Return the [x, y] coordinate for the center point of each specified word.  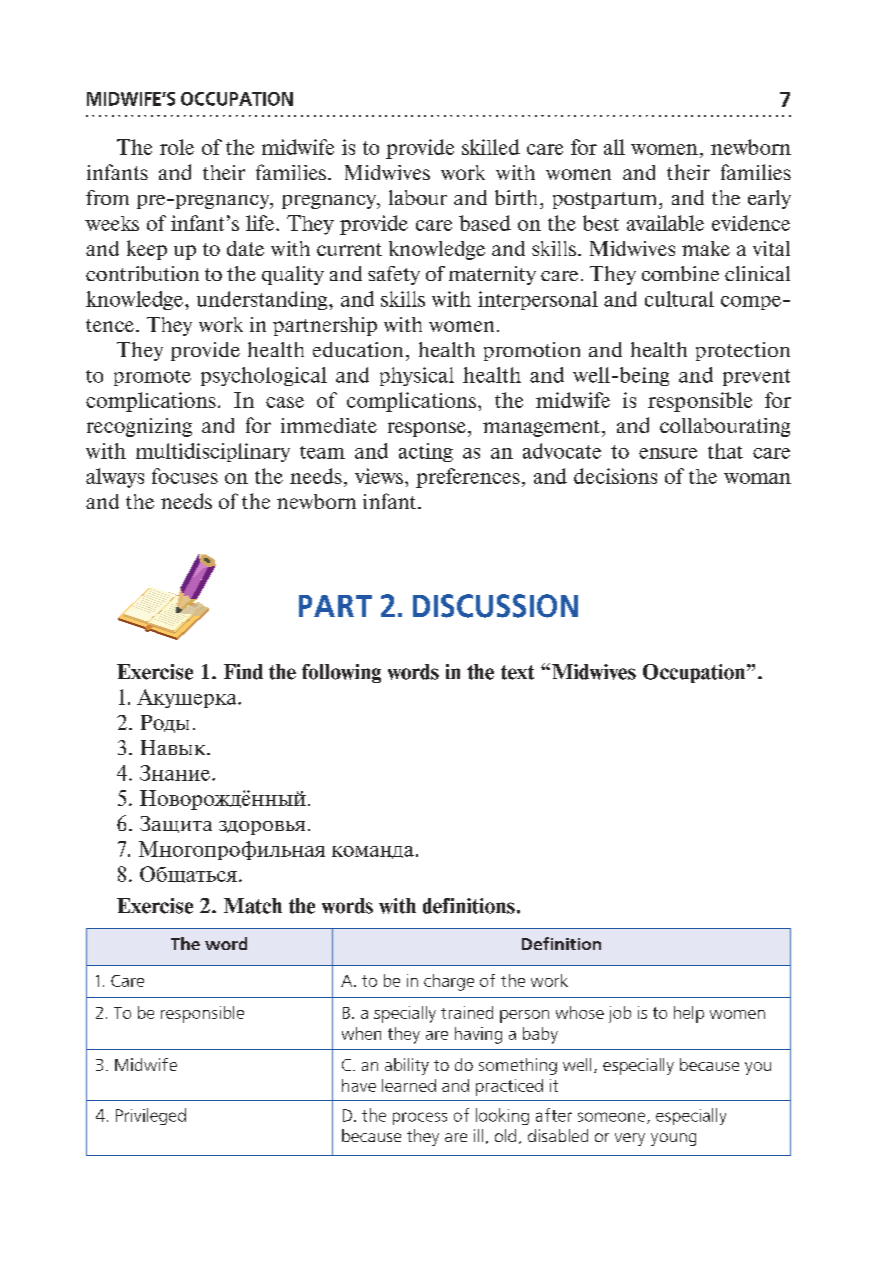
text [517, 672]
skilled [491, 147]
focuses [185, 476]
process [420, 1118]
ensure [668, 453]
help [689, 1014]
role [177, 147]
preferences [468, 478]
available [665, 223]
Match [253, 906]
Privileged [151, 1116]
